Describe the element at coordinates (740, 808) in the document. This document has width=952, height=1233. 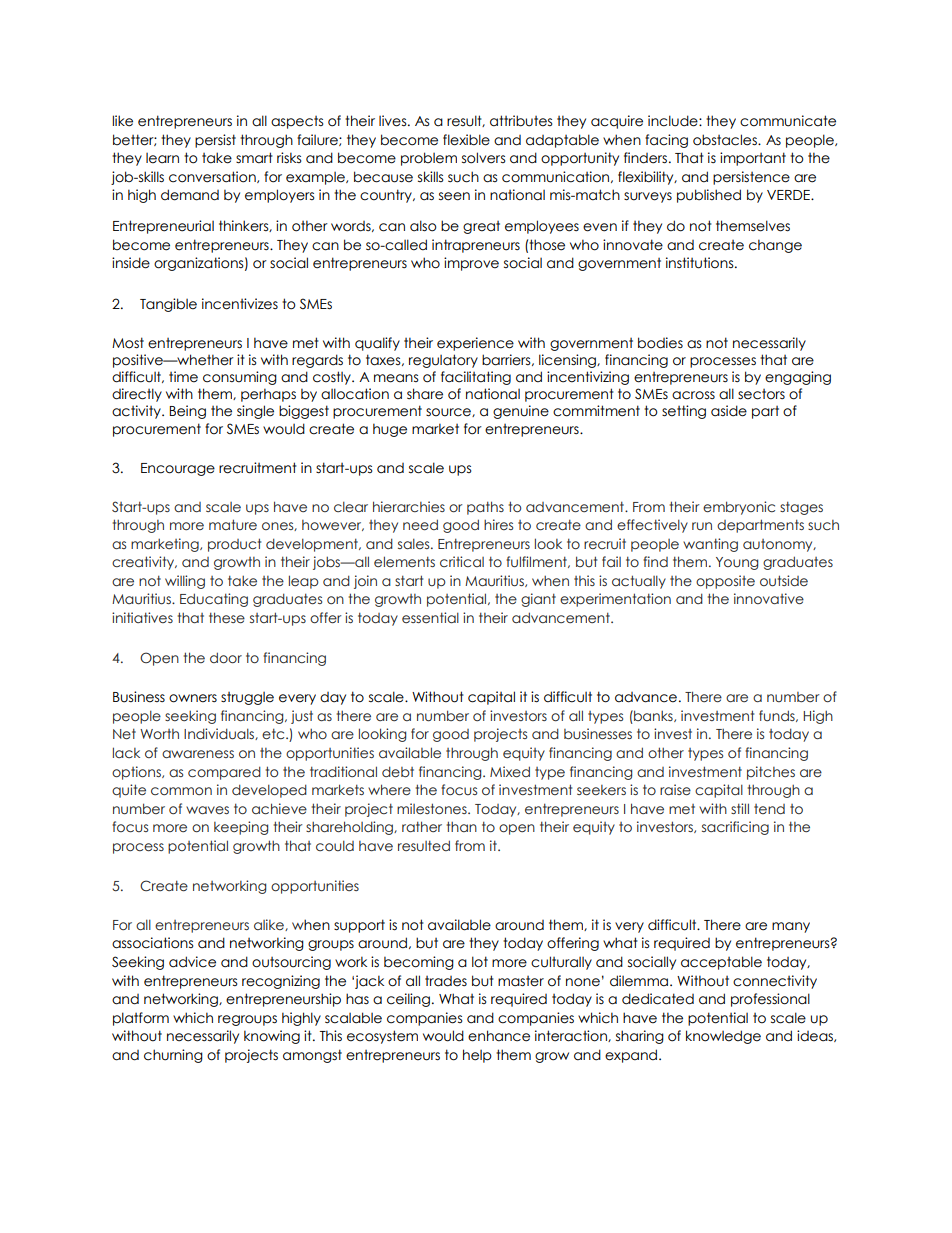
I see `still` at that location.
